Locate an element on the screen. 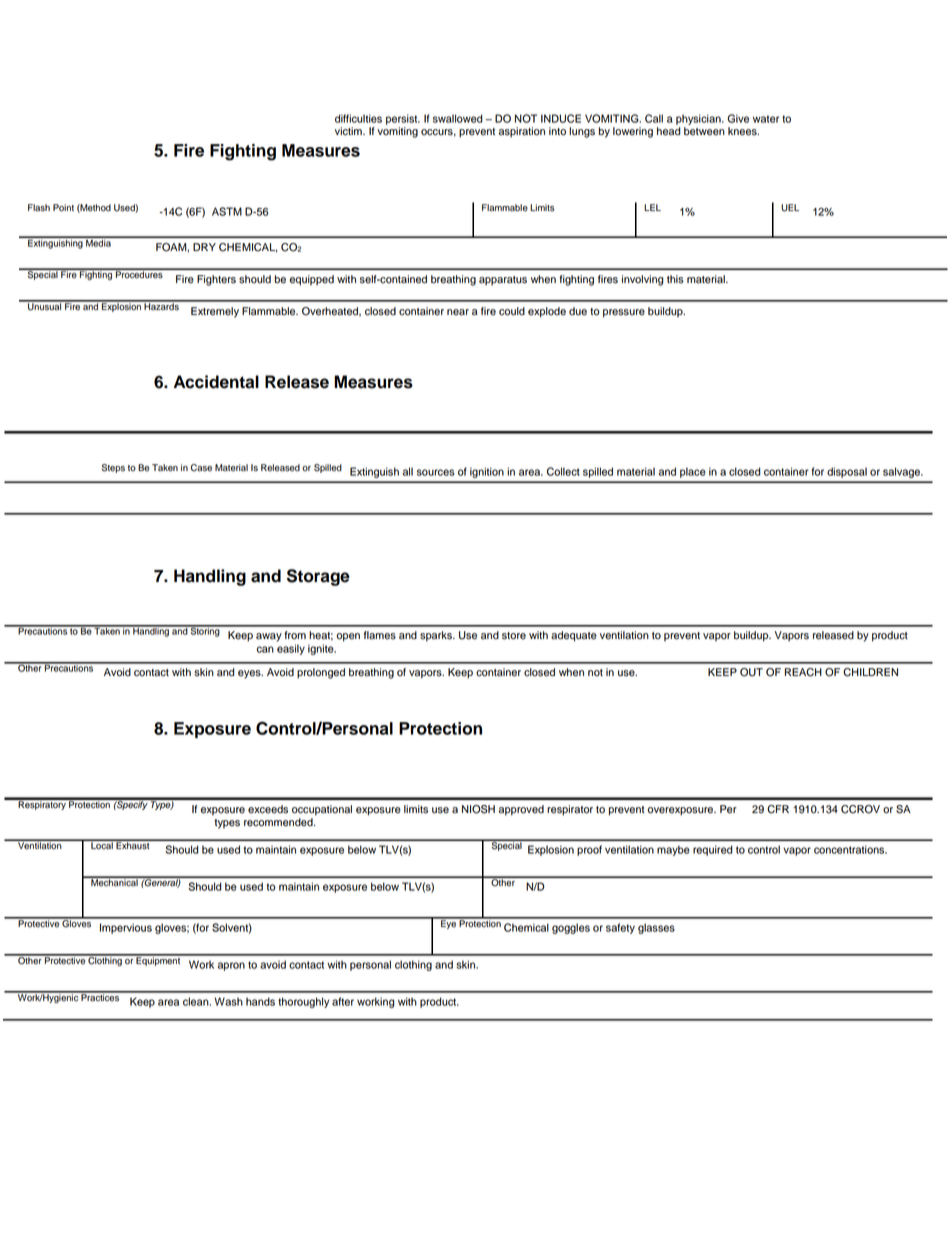 The width and height of the screenshot is (952, 1233). sparks is located at coordinates (437, 636).
